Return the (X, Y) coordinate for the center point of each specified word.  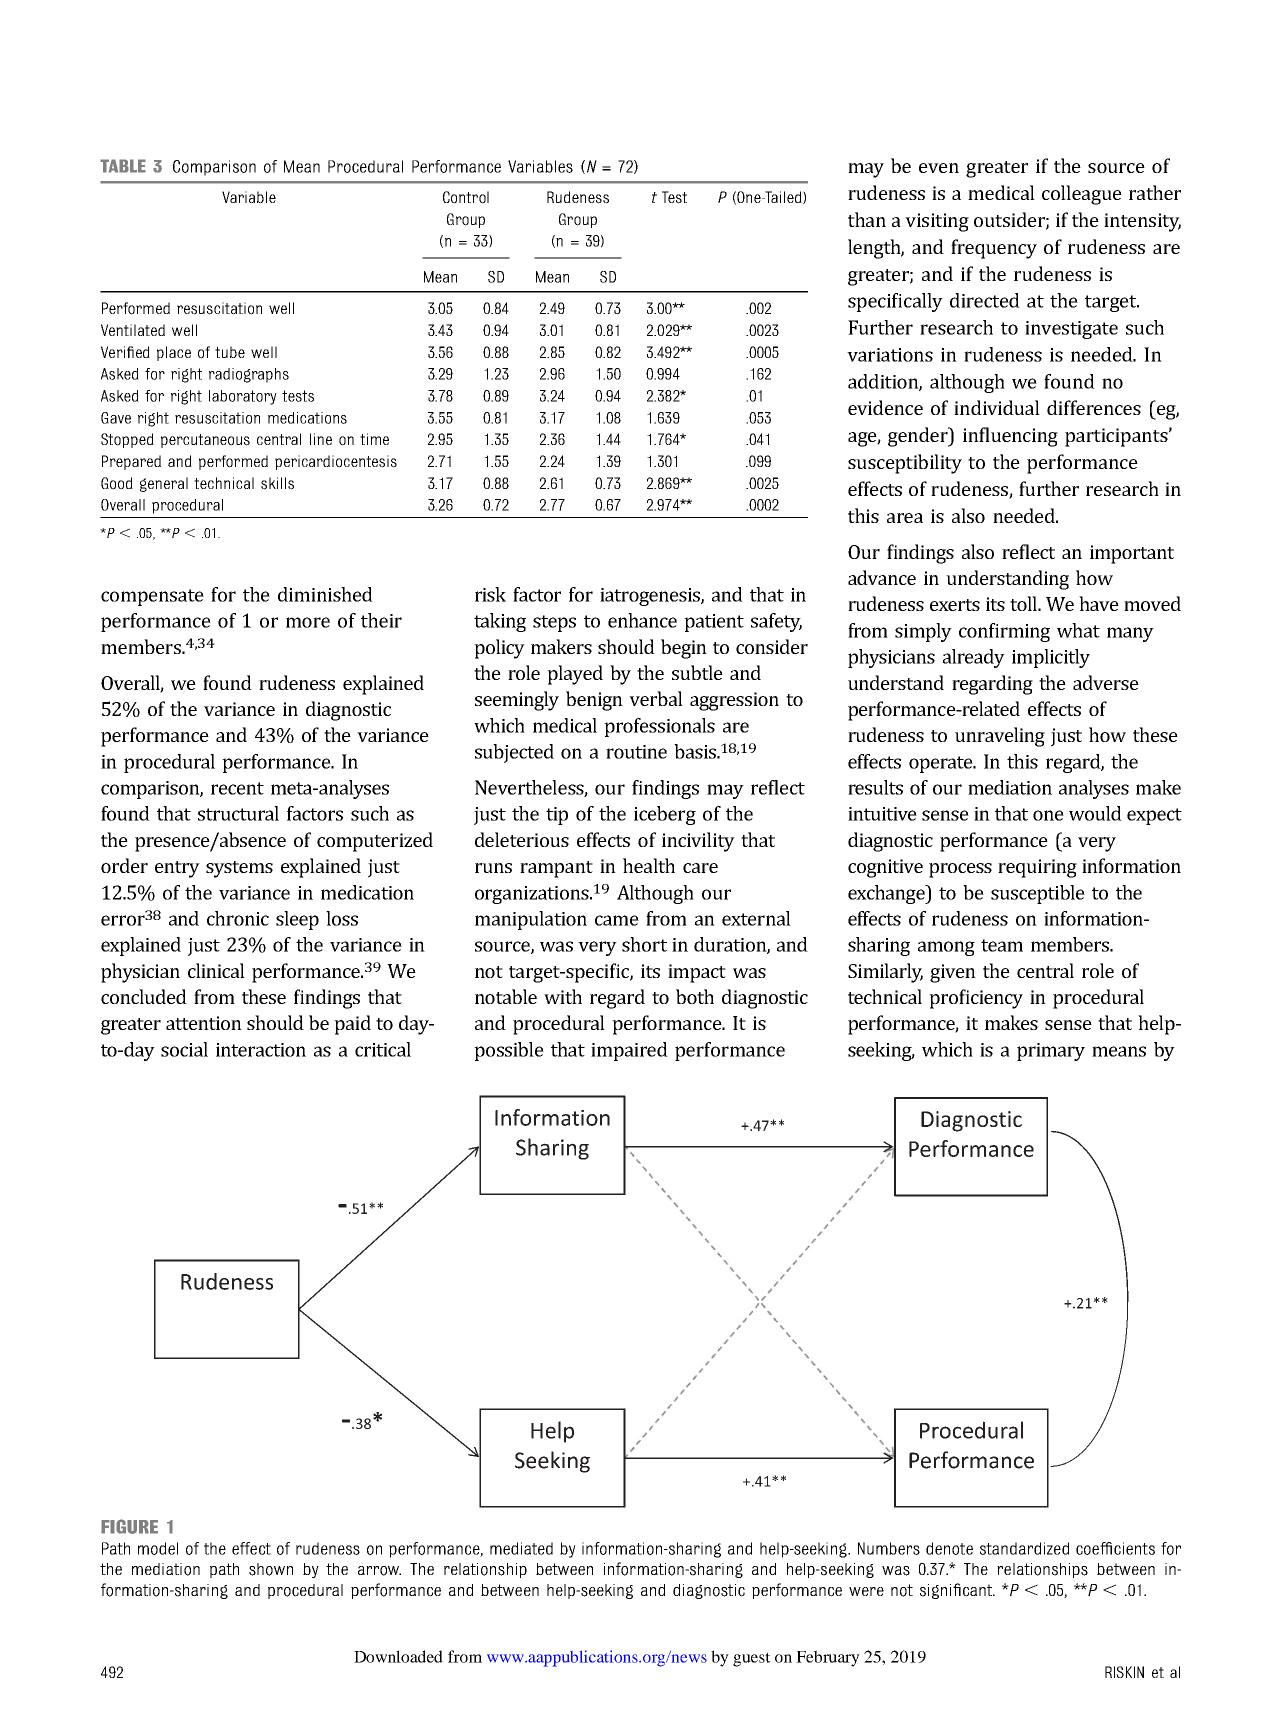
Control (466, 197)
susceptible (1038, 894)
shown (271, 1569)
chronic (238, 918)
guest (752, 1659)
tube (230, 352)
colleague (1082, 195)
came (617, 920)
